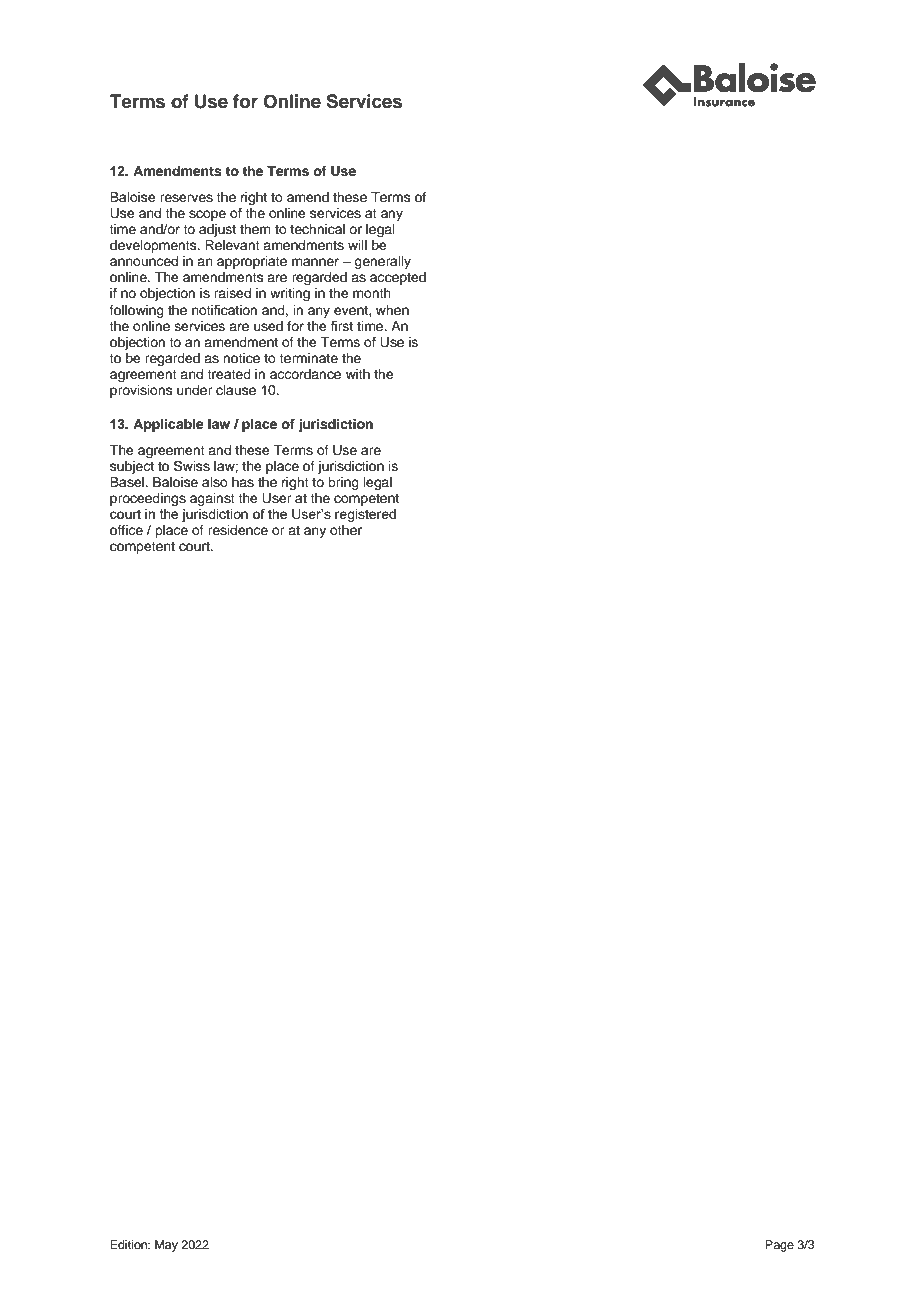 This screenshot has height=1307, width=924. I want to click on adjust, so click(217, 230).
